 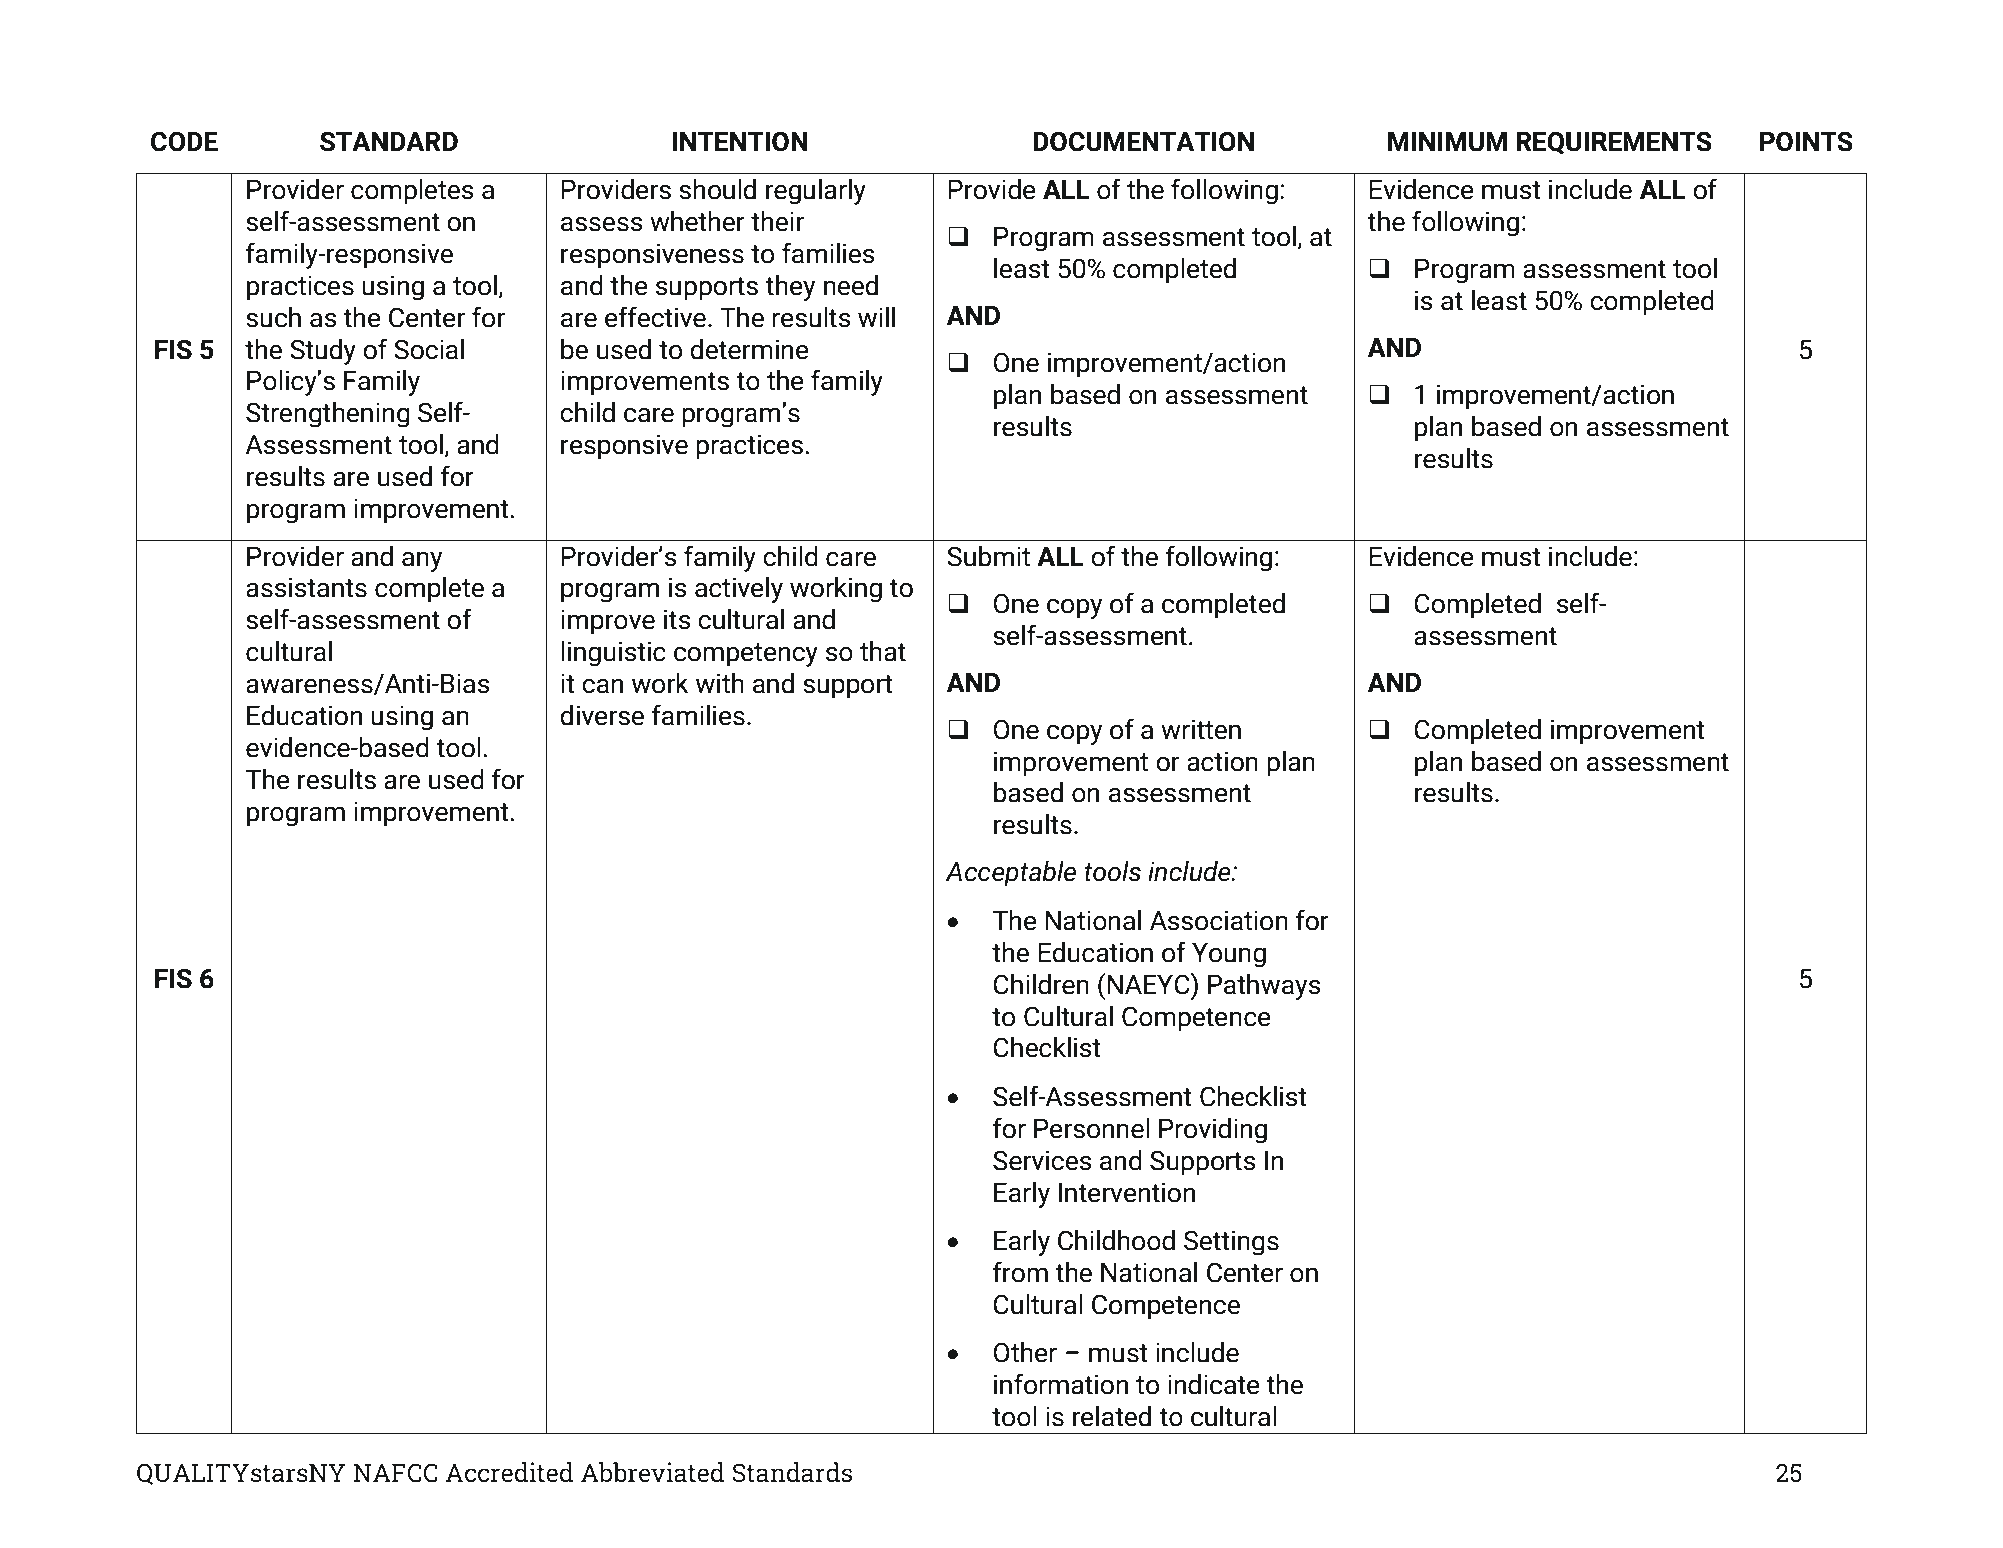 What do you see at coordinates (1614, 143) in the screenshot?
I see `REQUIREMENTS` at bounding box center [1614, 143].
